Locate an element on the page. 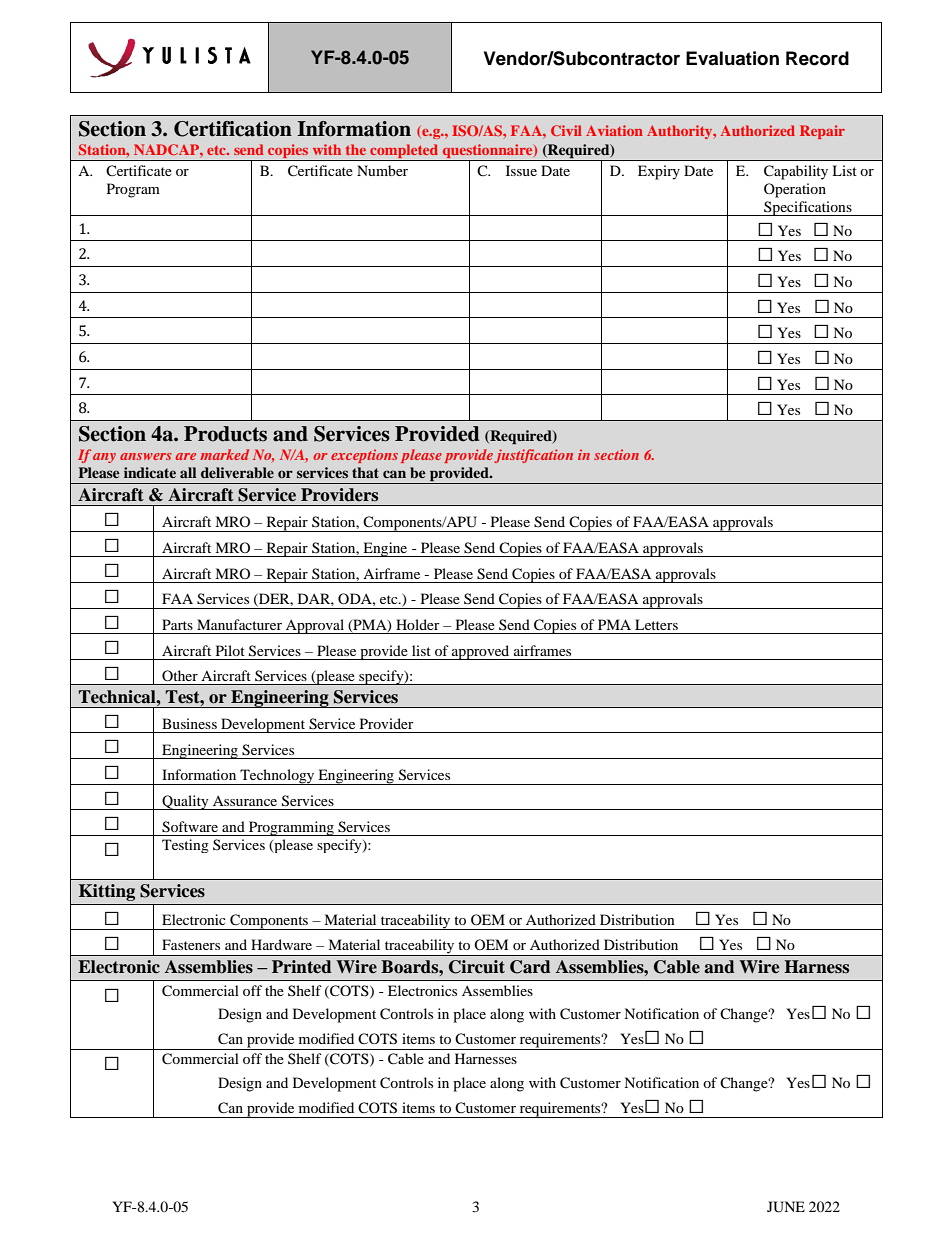  Card is located at coordinates (530, 967).
